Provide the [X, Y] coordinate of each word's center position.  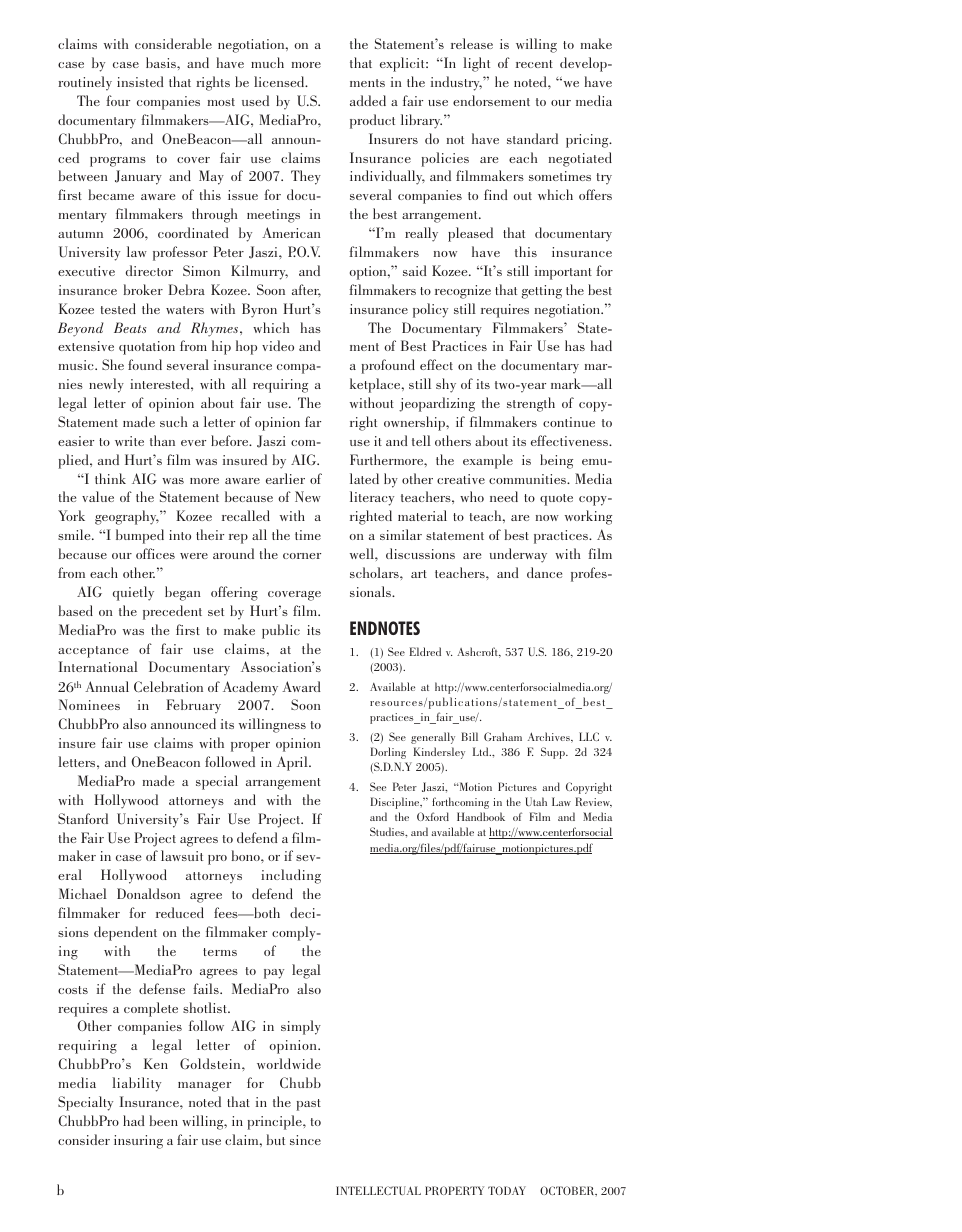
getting [542, 292]
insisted [140, 81]
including [291, 876]
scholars [375, 572]
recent [534, 64]
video [278, 345]
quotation [147, 348]
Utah [536, 801]
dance [544, 572]
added [368, 100]
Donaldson [148, 893]
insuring [138, 1142]
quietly [133, 593]
